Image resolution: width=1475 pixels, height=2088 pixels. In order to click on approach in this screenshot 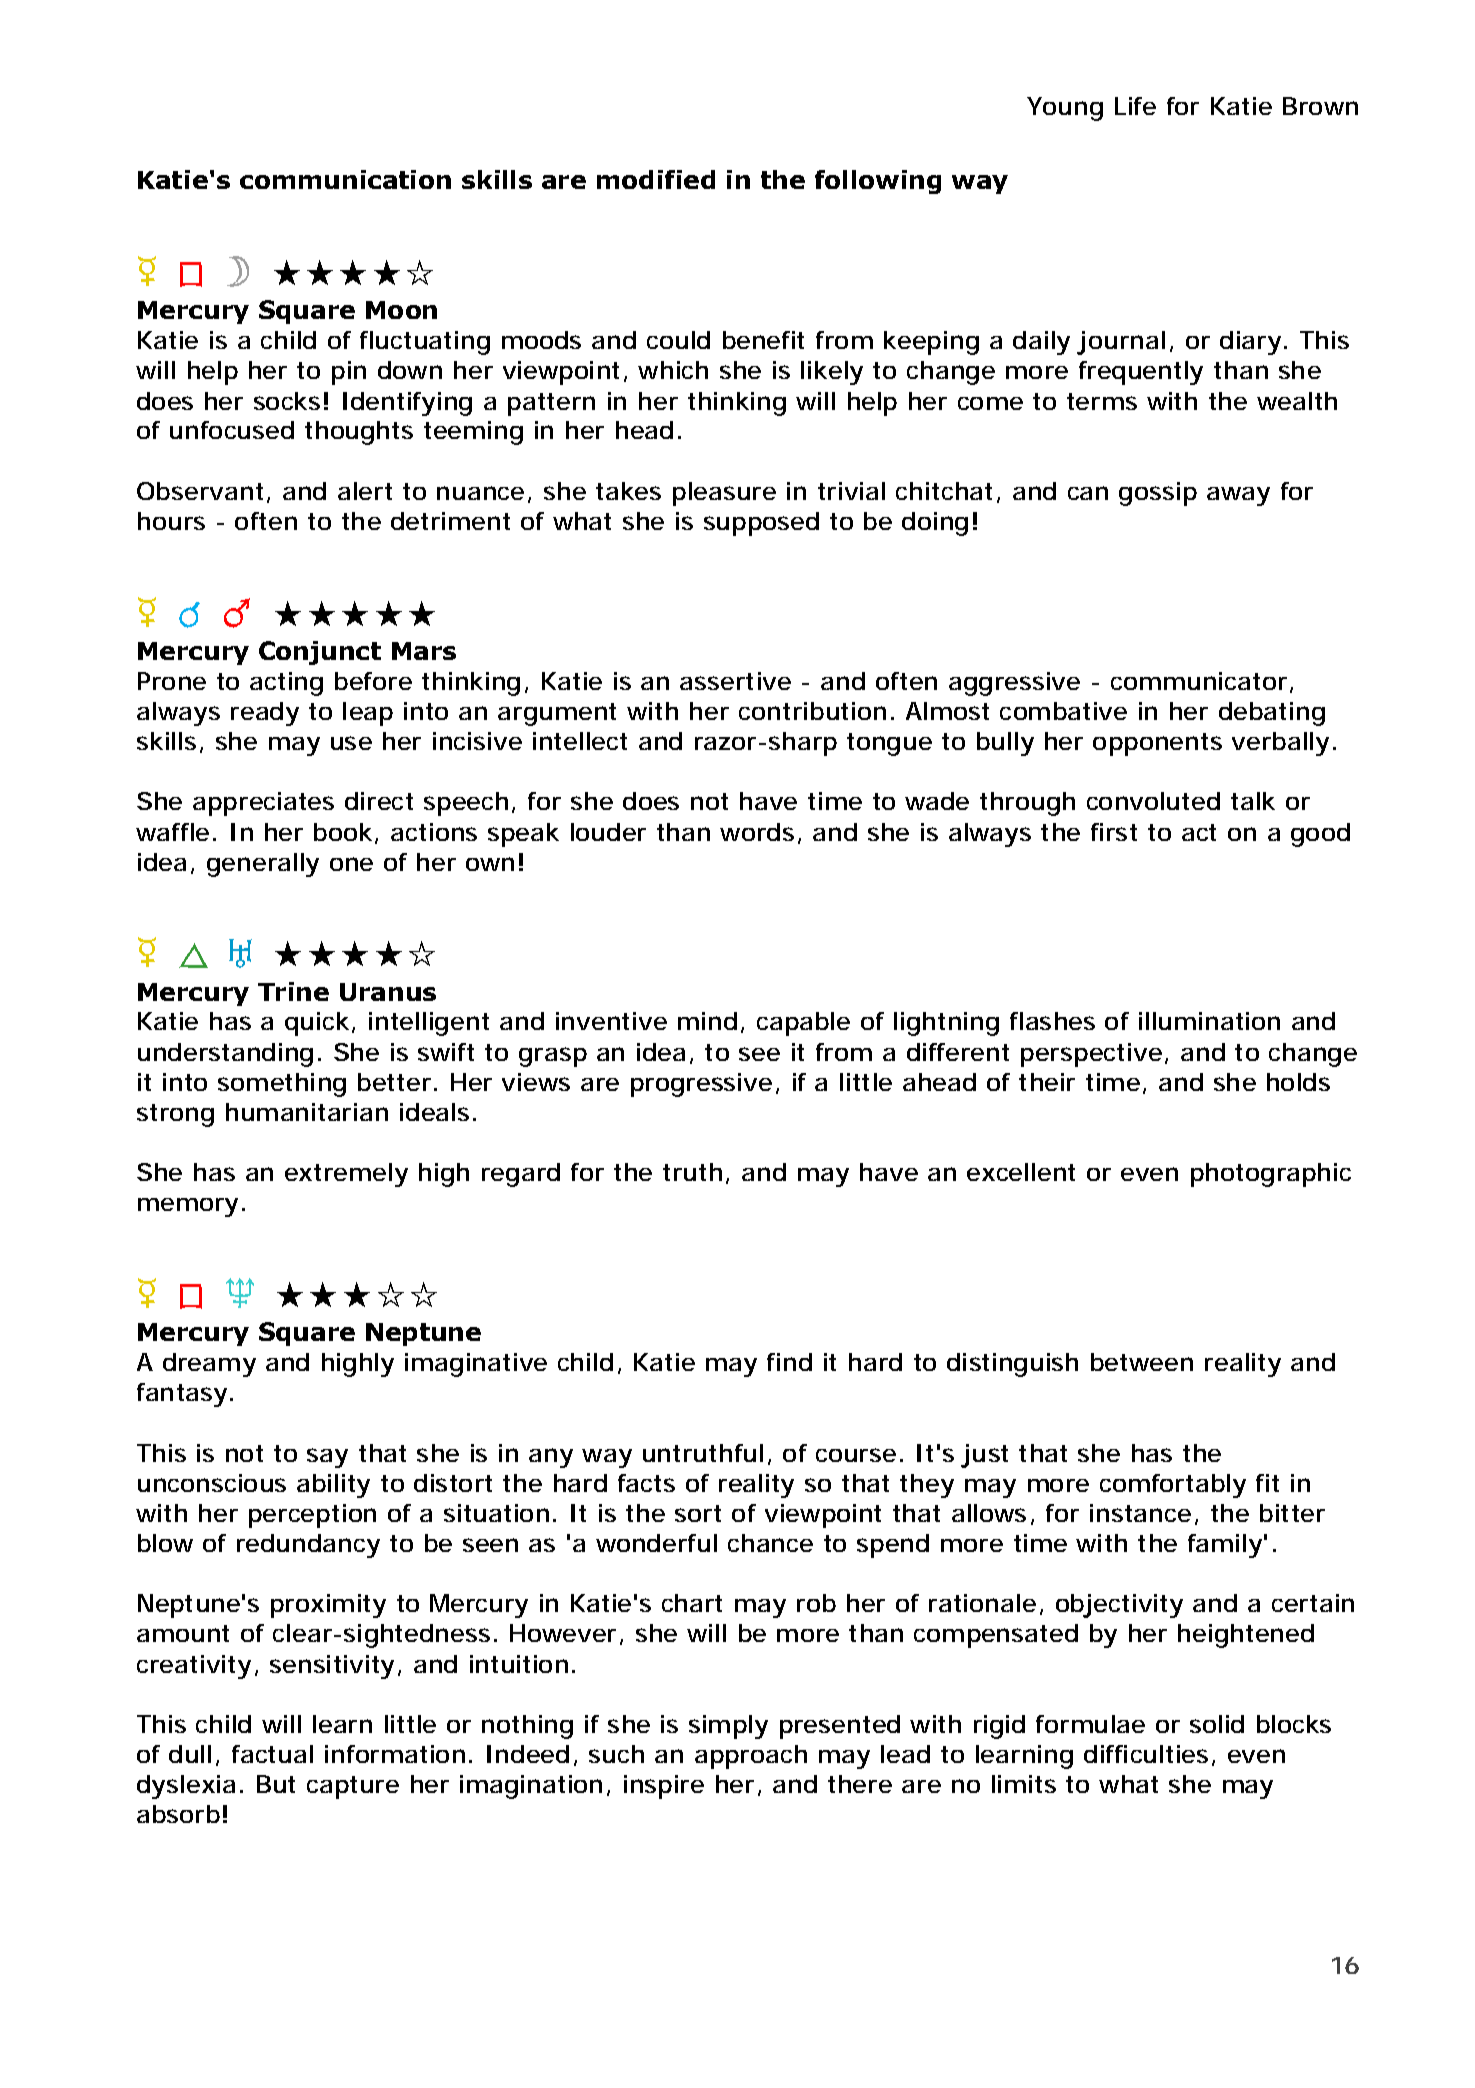, I will do `click(749, 1757)`.
